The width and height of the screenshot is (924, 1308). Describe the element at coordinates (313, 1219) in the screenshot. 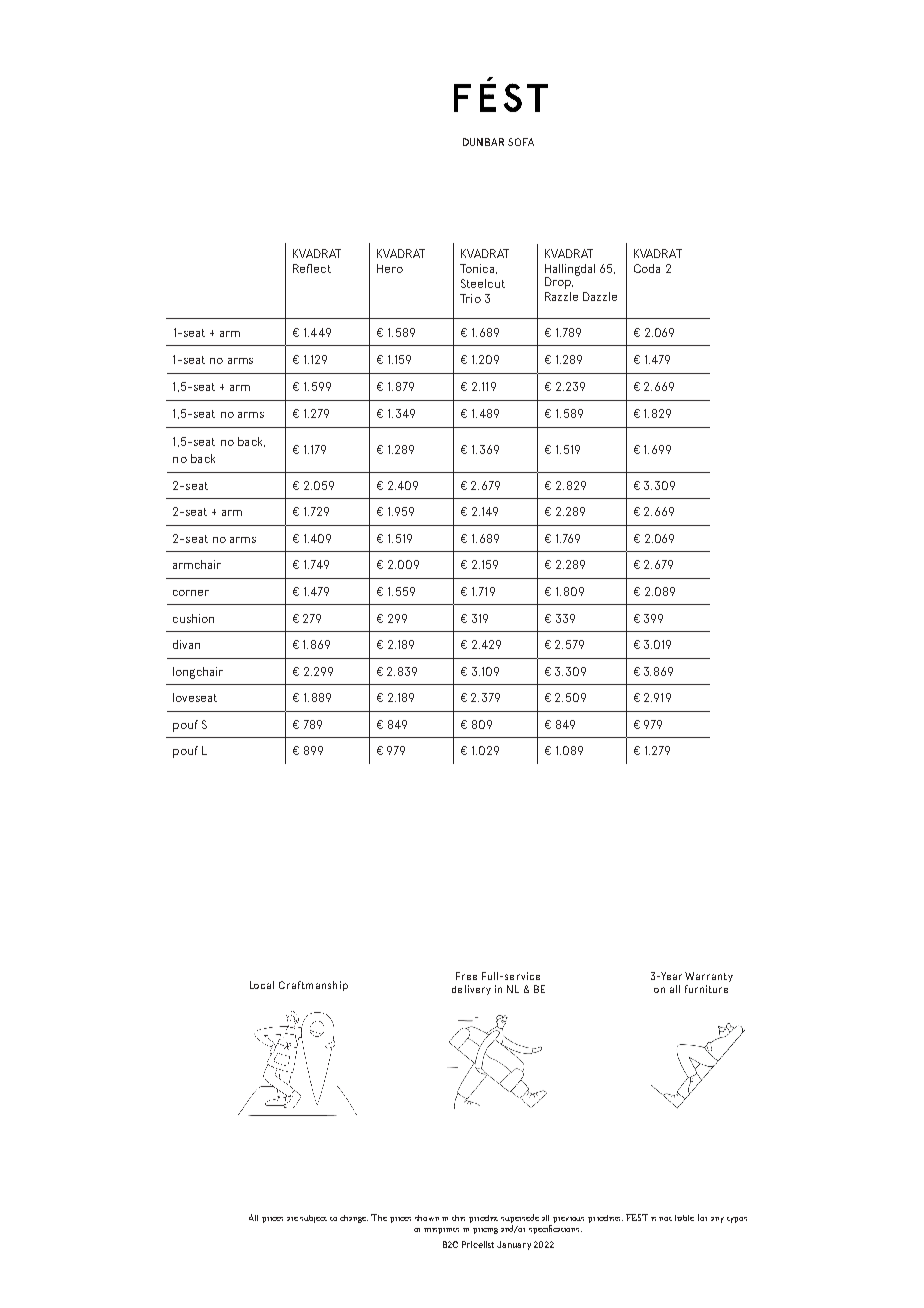

I see `subject` at that location.
